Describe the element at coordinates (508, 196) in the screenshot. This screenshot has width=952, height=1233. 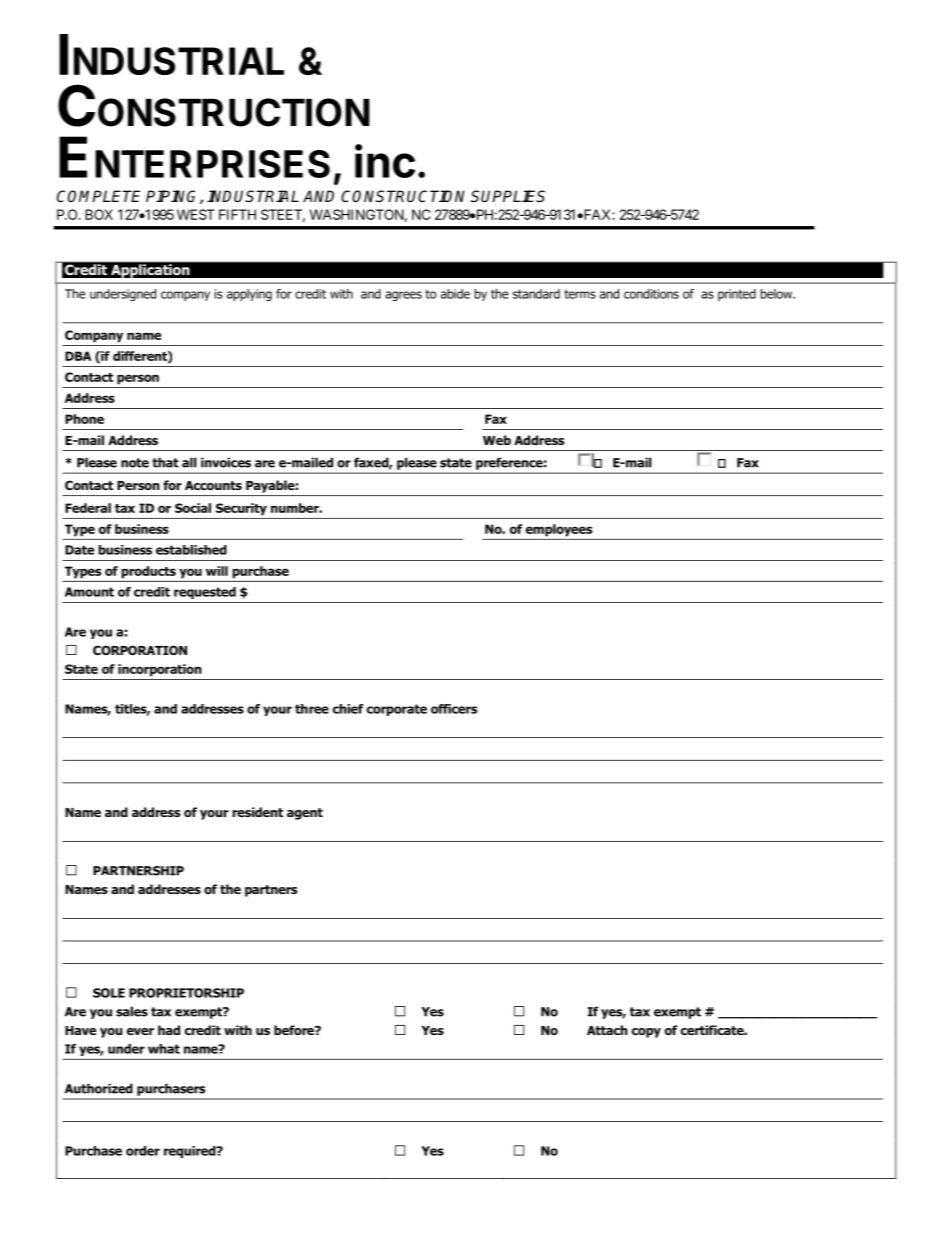
I see `SUPPLIES` at that location.
